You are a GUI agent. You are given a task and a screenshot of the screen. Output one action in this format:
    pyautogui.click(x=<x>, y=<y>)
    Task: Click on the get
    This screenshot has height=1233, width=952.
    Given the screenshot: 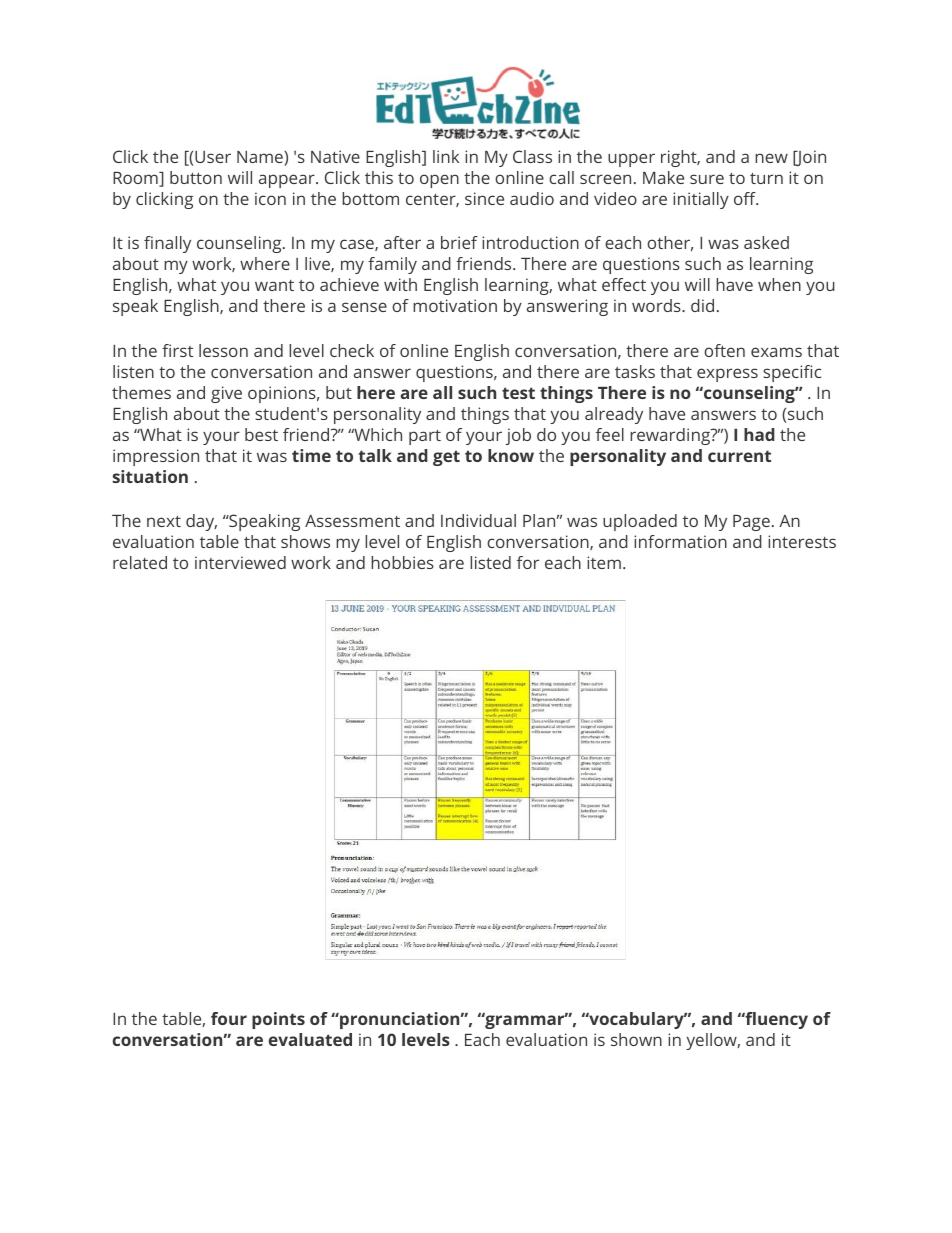 What is the action you would take?
    pyautogui.click(x=446, y=458)
